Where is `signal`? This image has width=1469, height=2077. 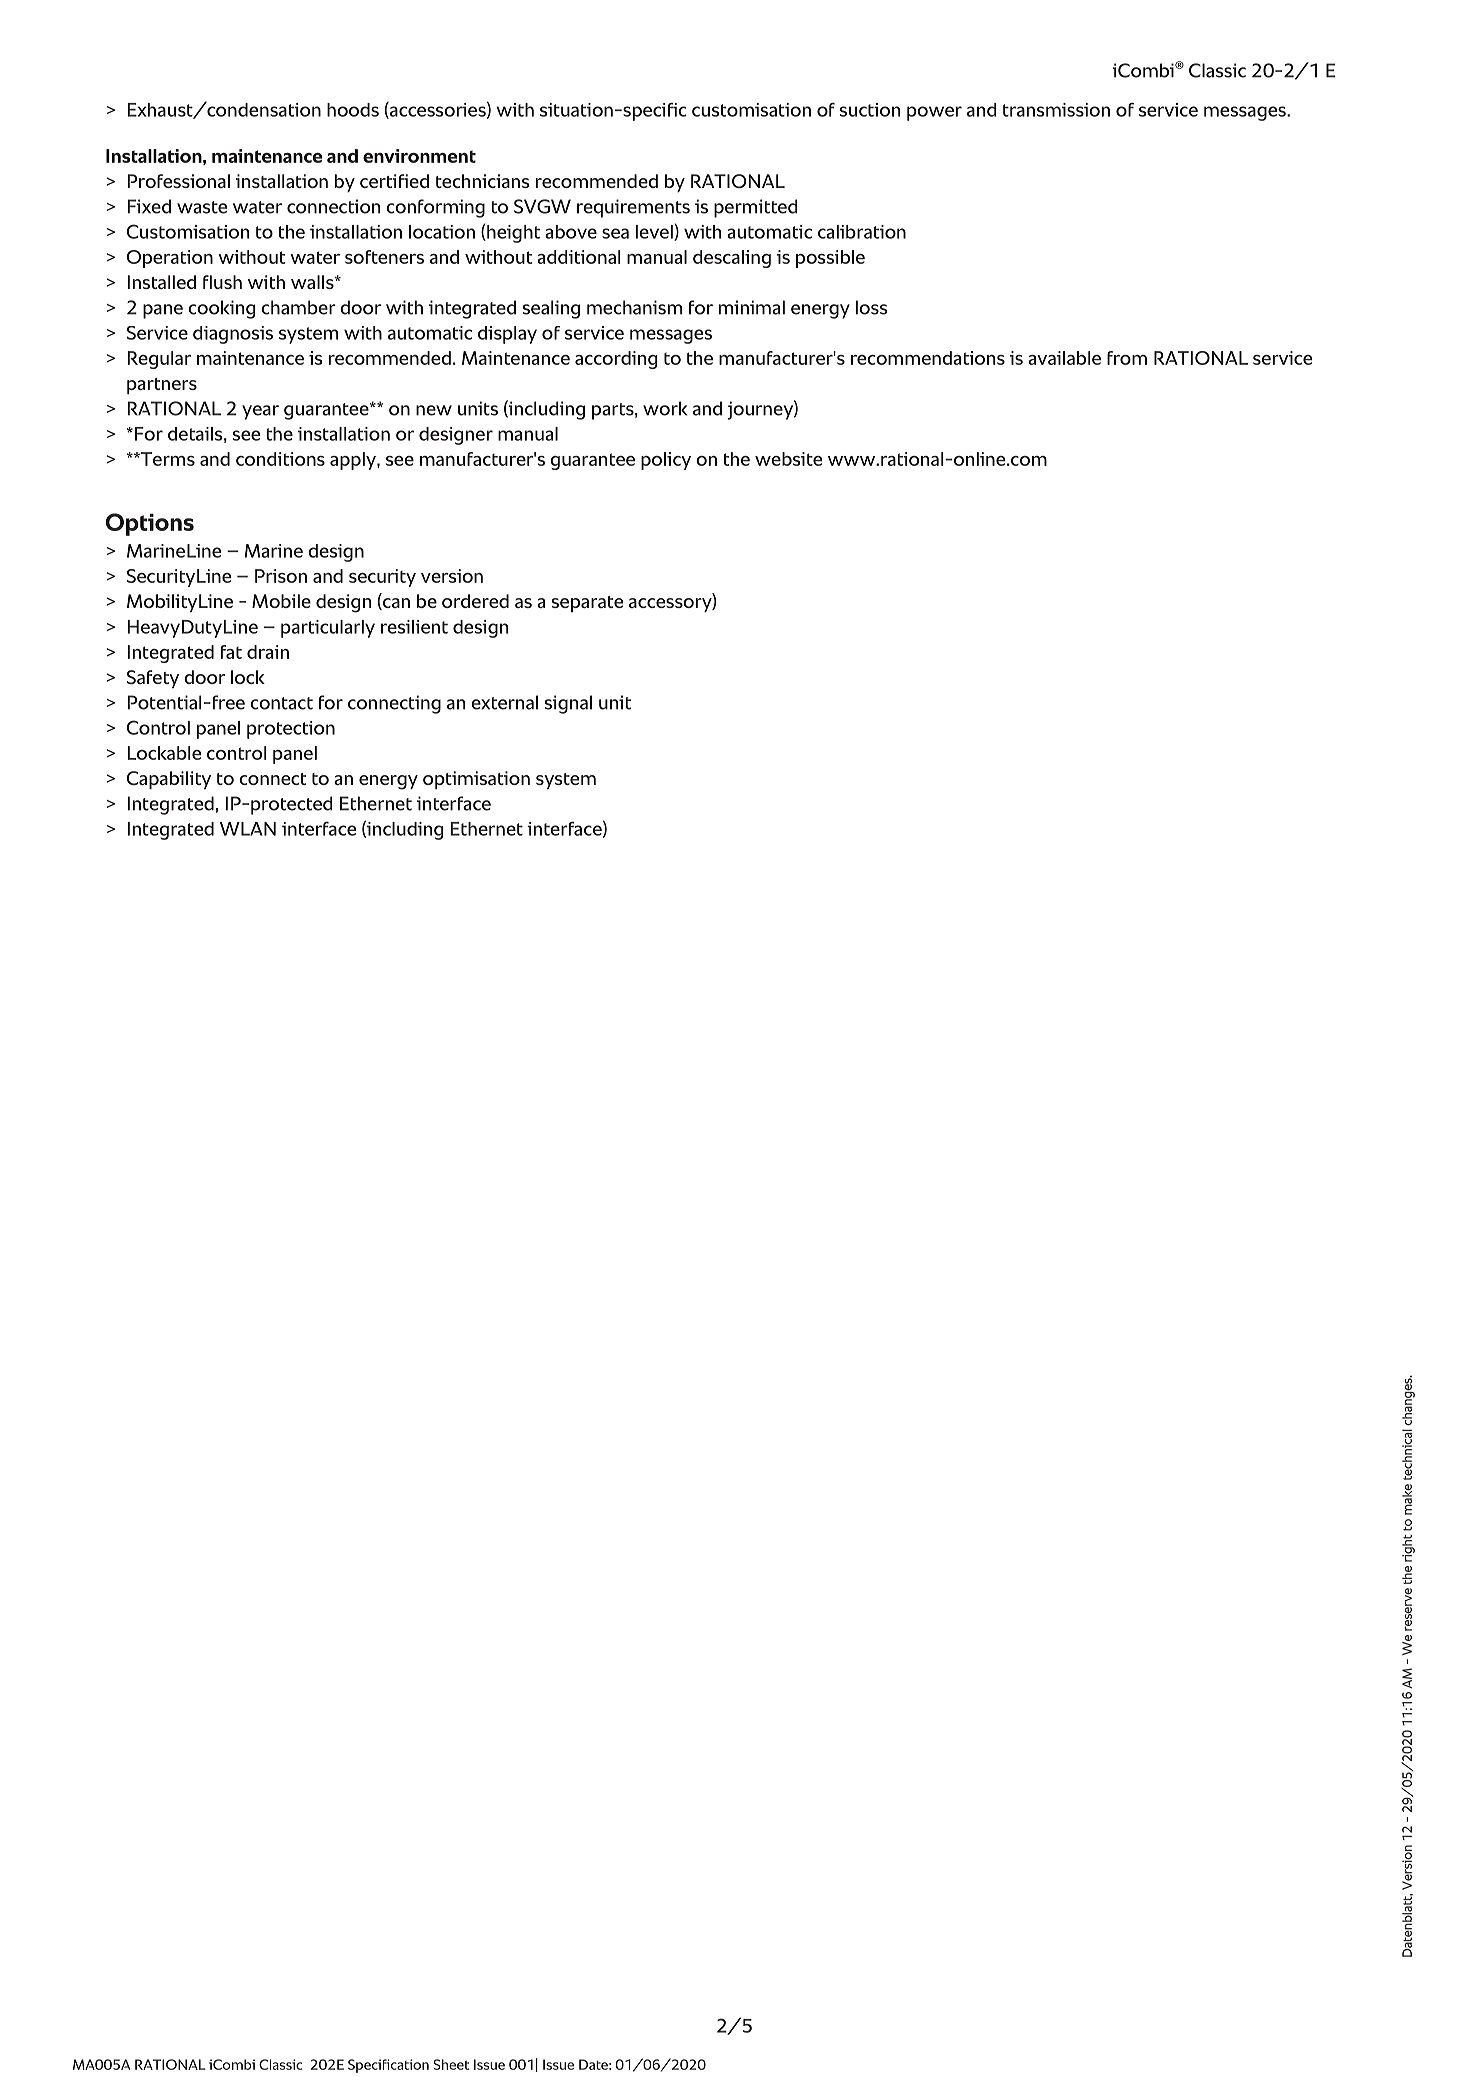
signal is located at coordinates (568, 704).
